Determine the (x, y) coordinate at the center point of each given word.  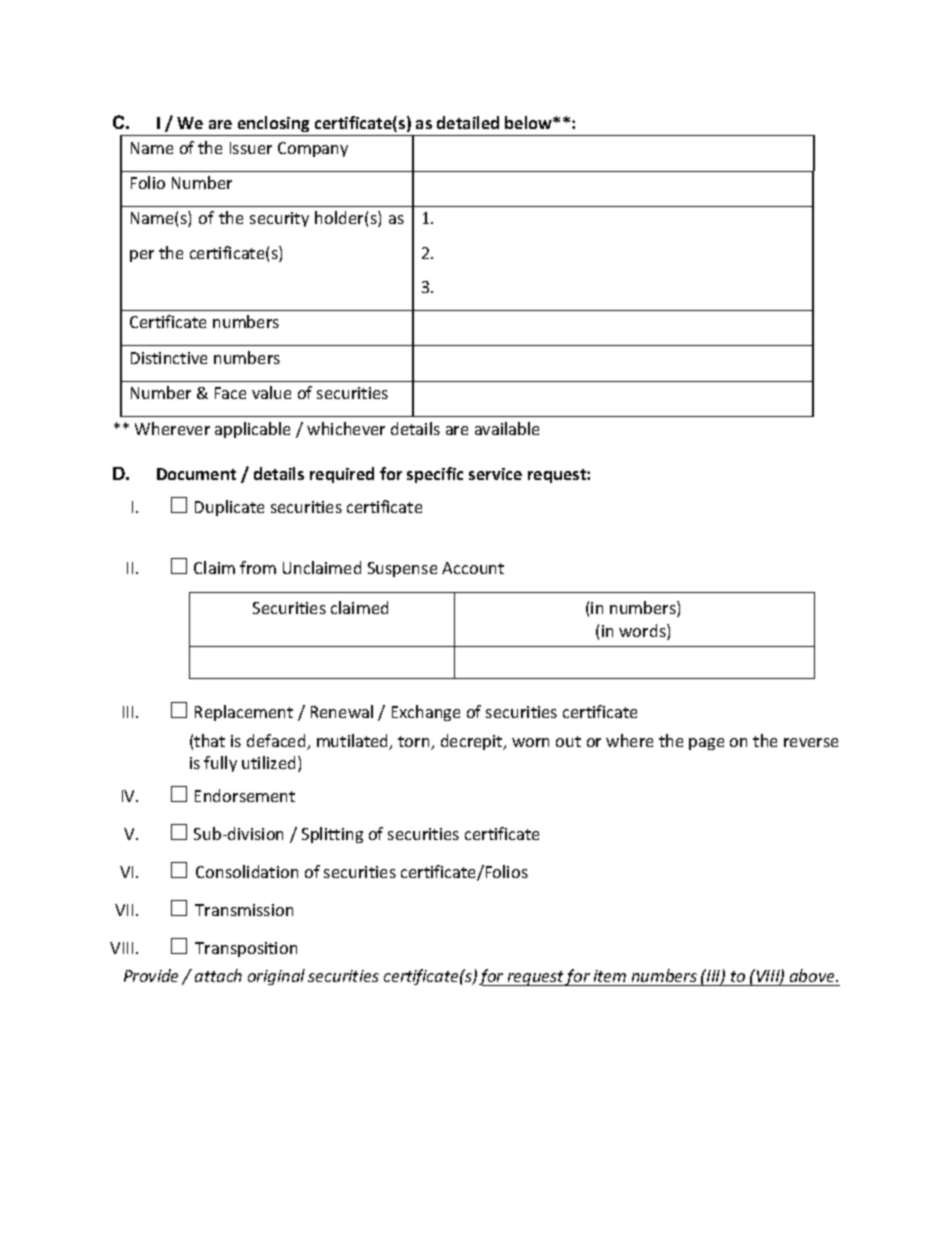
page (706, 744)
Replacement (244, 713)
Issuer (251, 148)
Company (313, 149)
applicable (252, 430)
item (610, 976)
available (507, 428)
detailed (468, 122)
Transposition (246, 949)
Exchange (426, 713)
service (495, 474)
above (813, 975)
